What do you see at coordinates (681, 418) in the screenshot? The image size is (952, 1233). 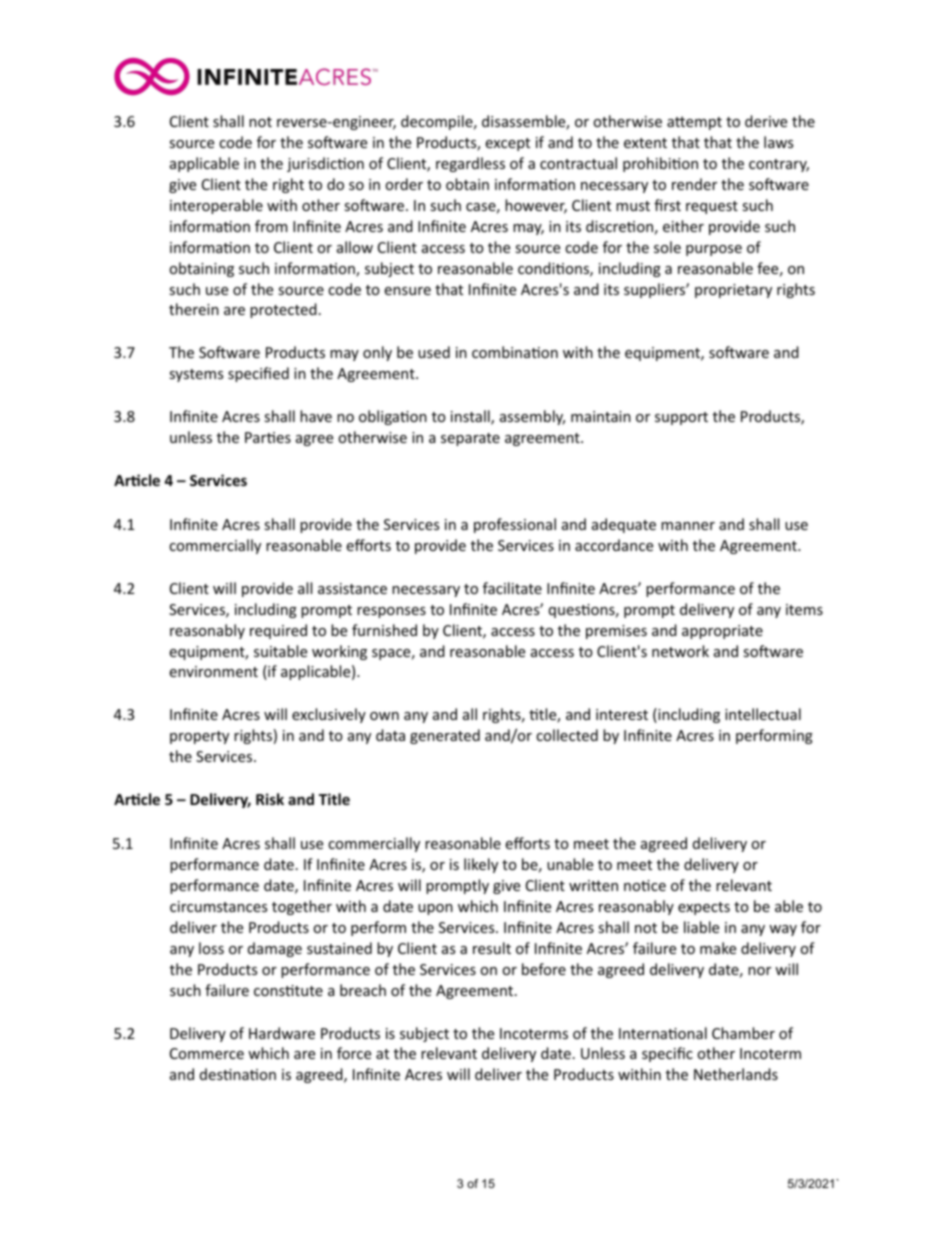 I see `support` at bounding box center [681, 418].
